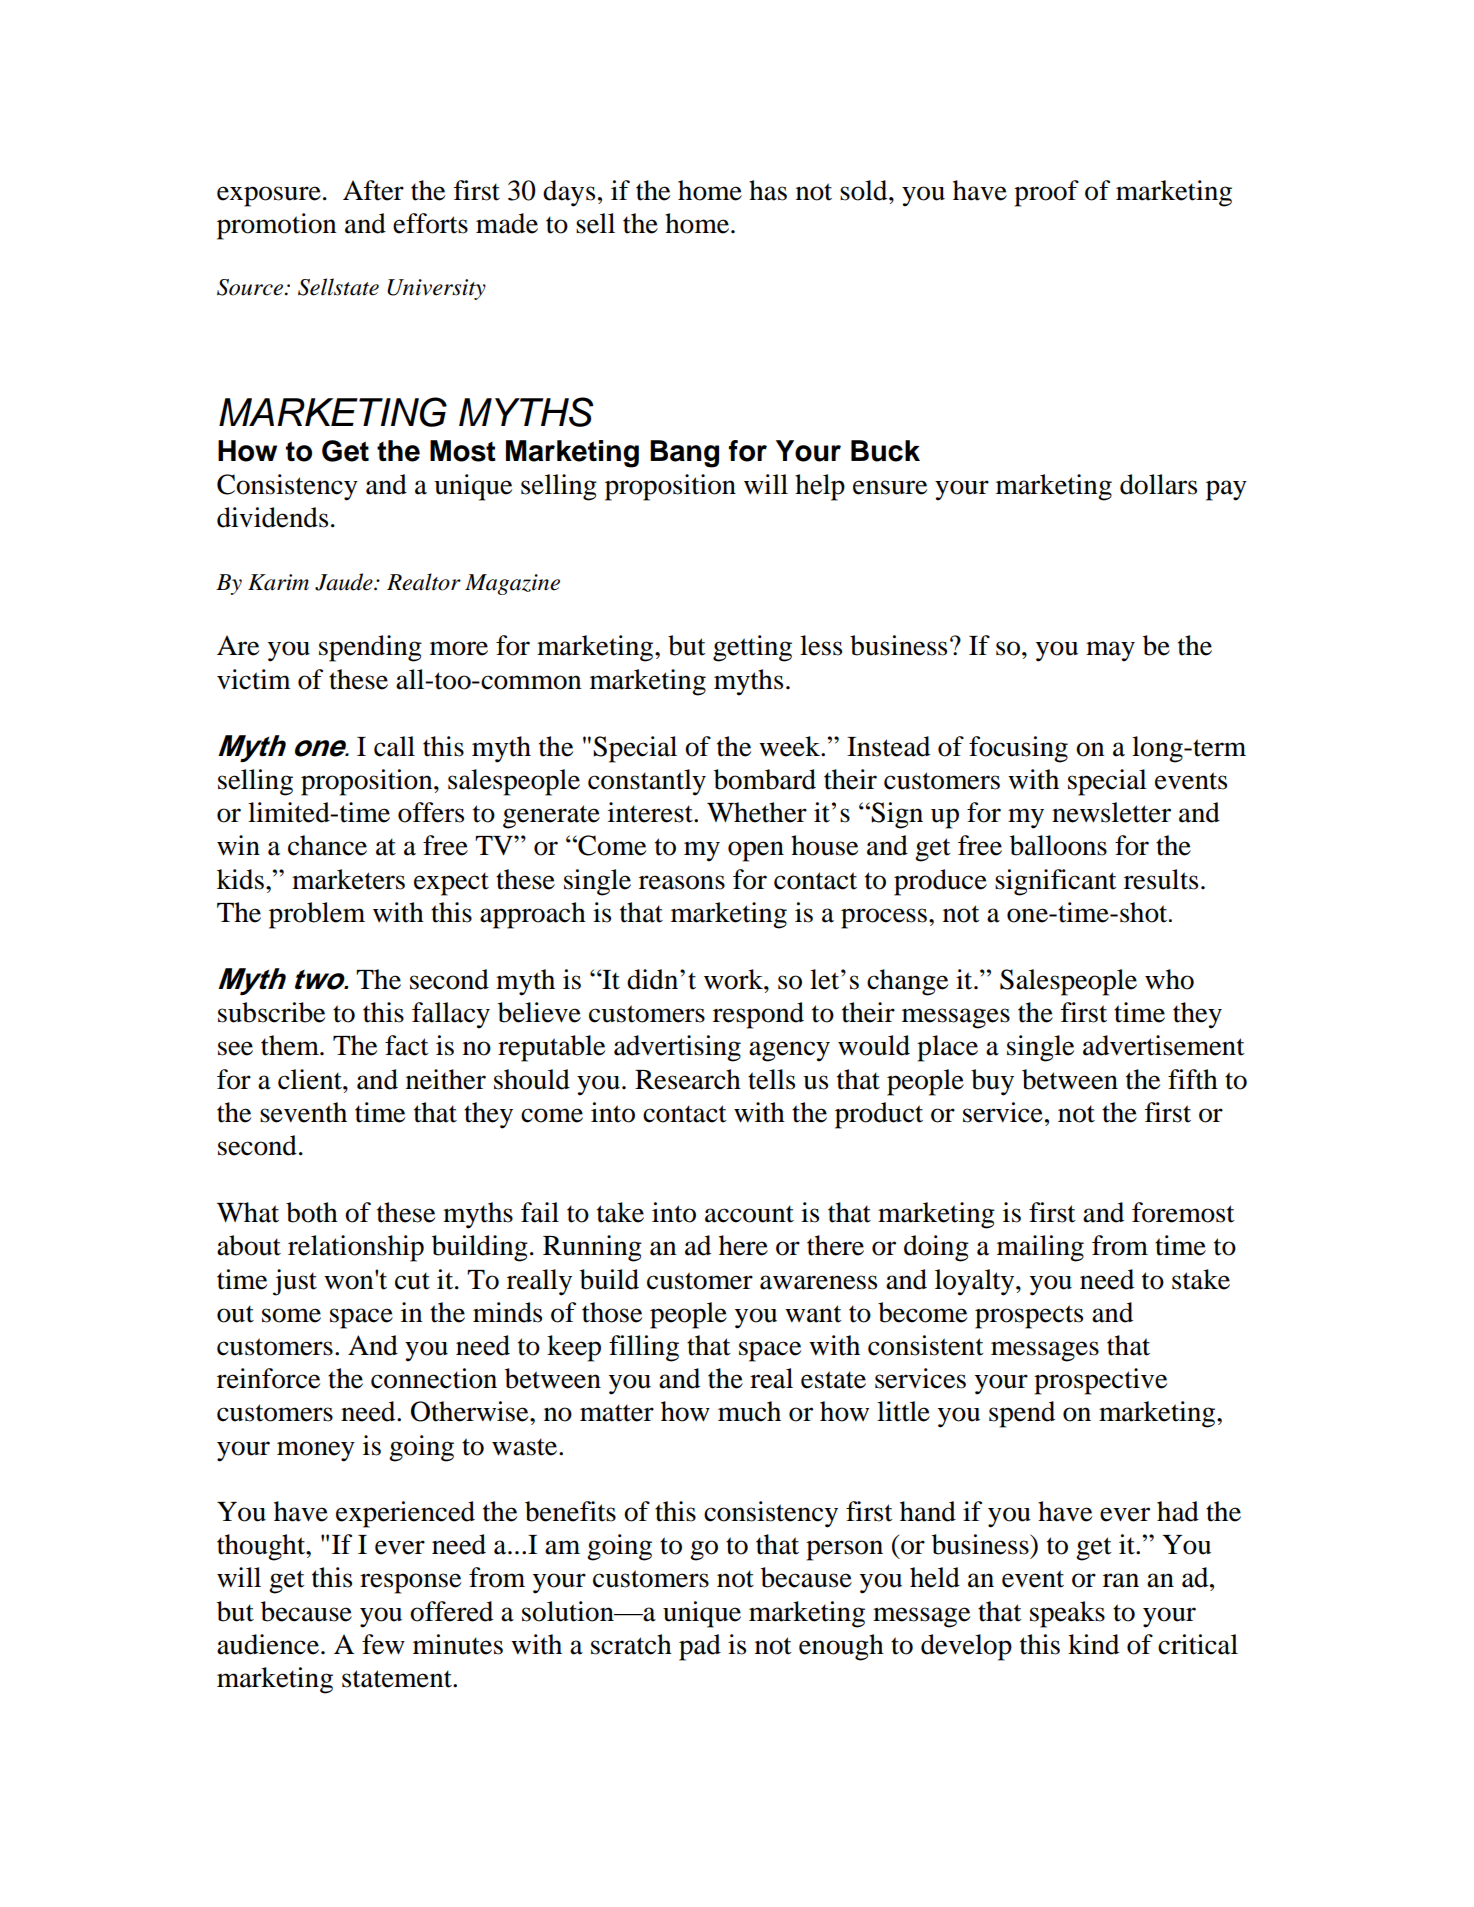  What do you see at coordinates (373, 190) in the image?
I see `After` at bounding box center [373, 190].
